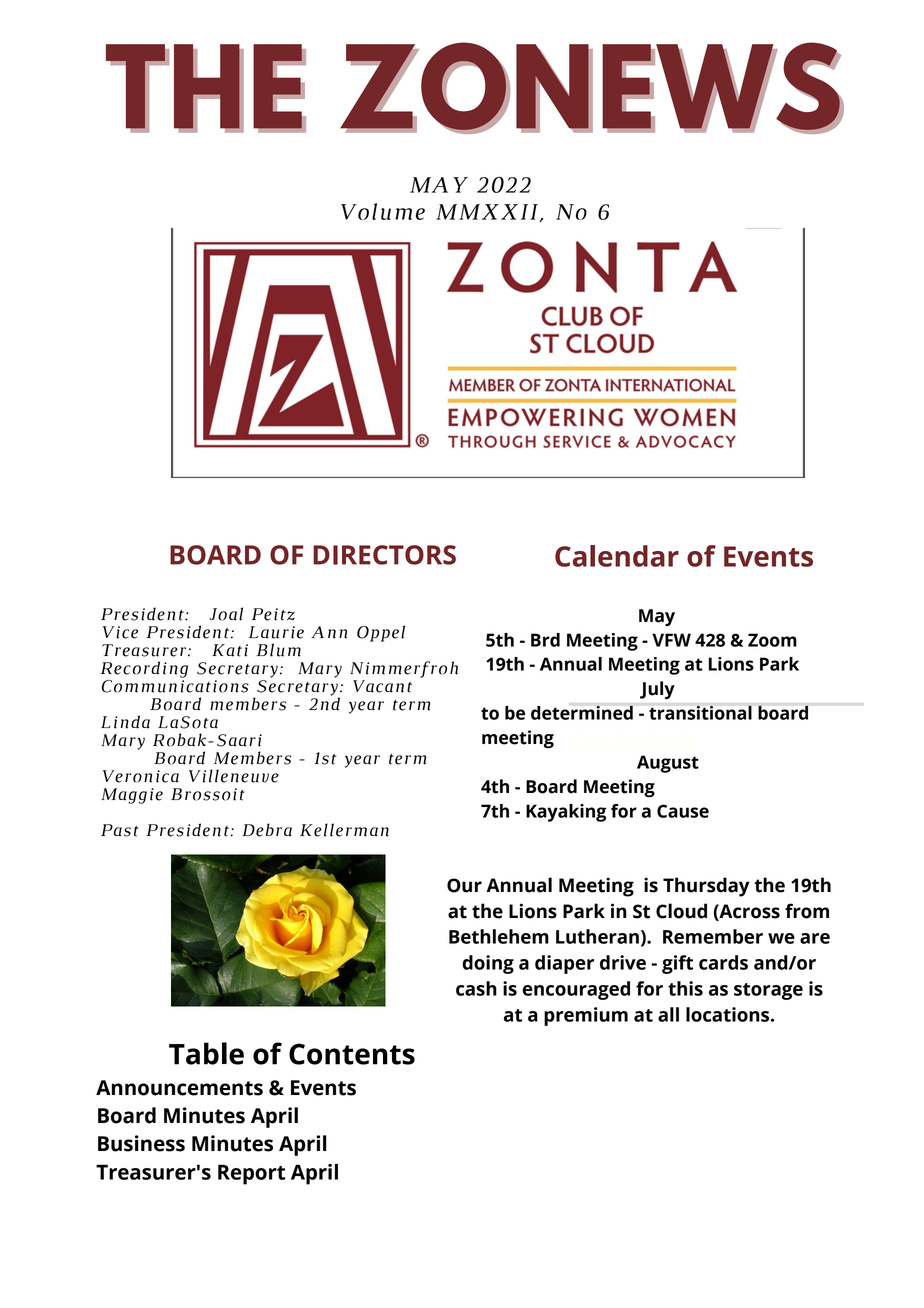 Image resolution: width=924 pixels, height=1308 pixels. I want to click on Volume, so click(383, 211).
